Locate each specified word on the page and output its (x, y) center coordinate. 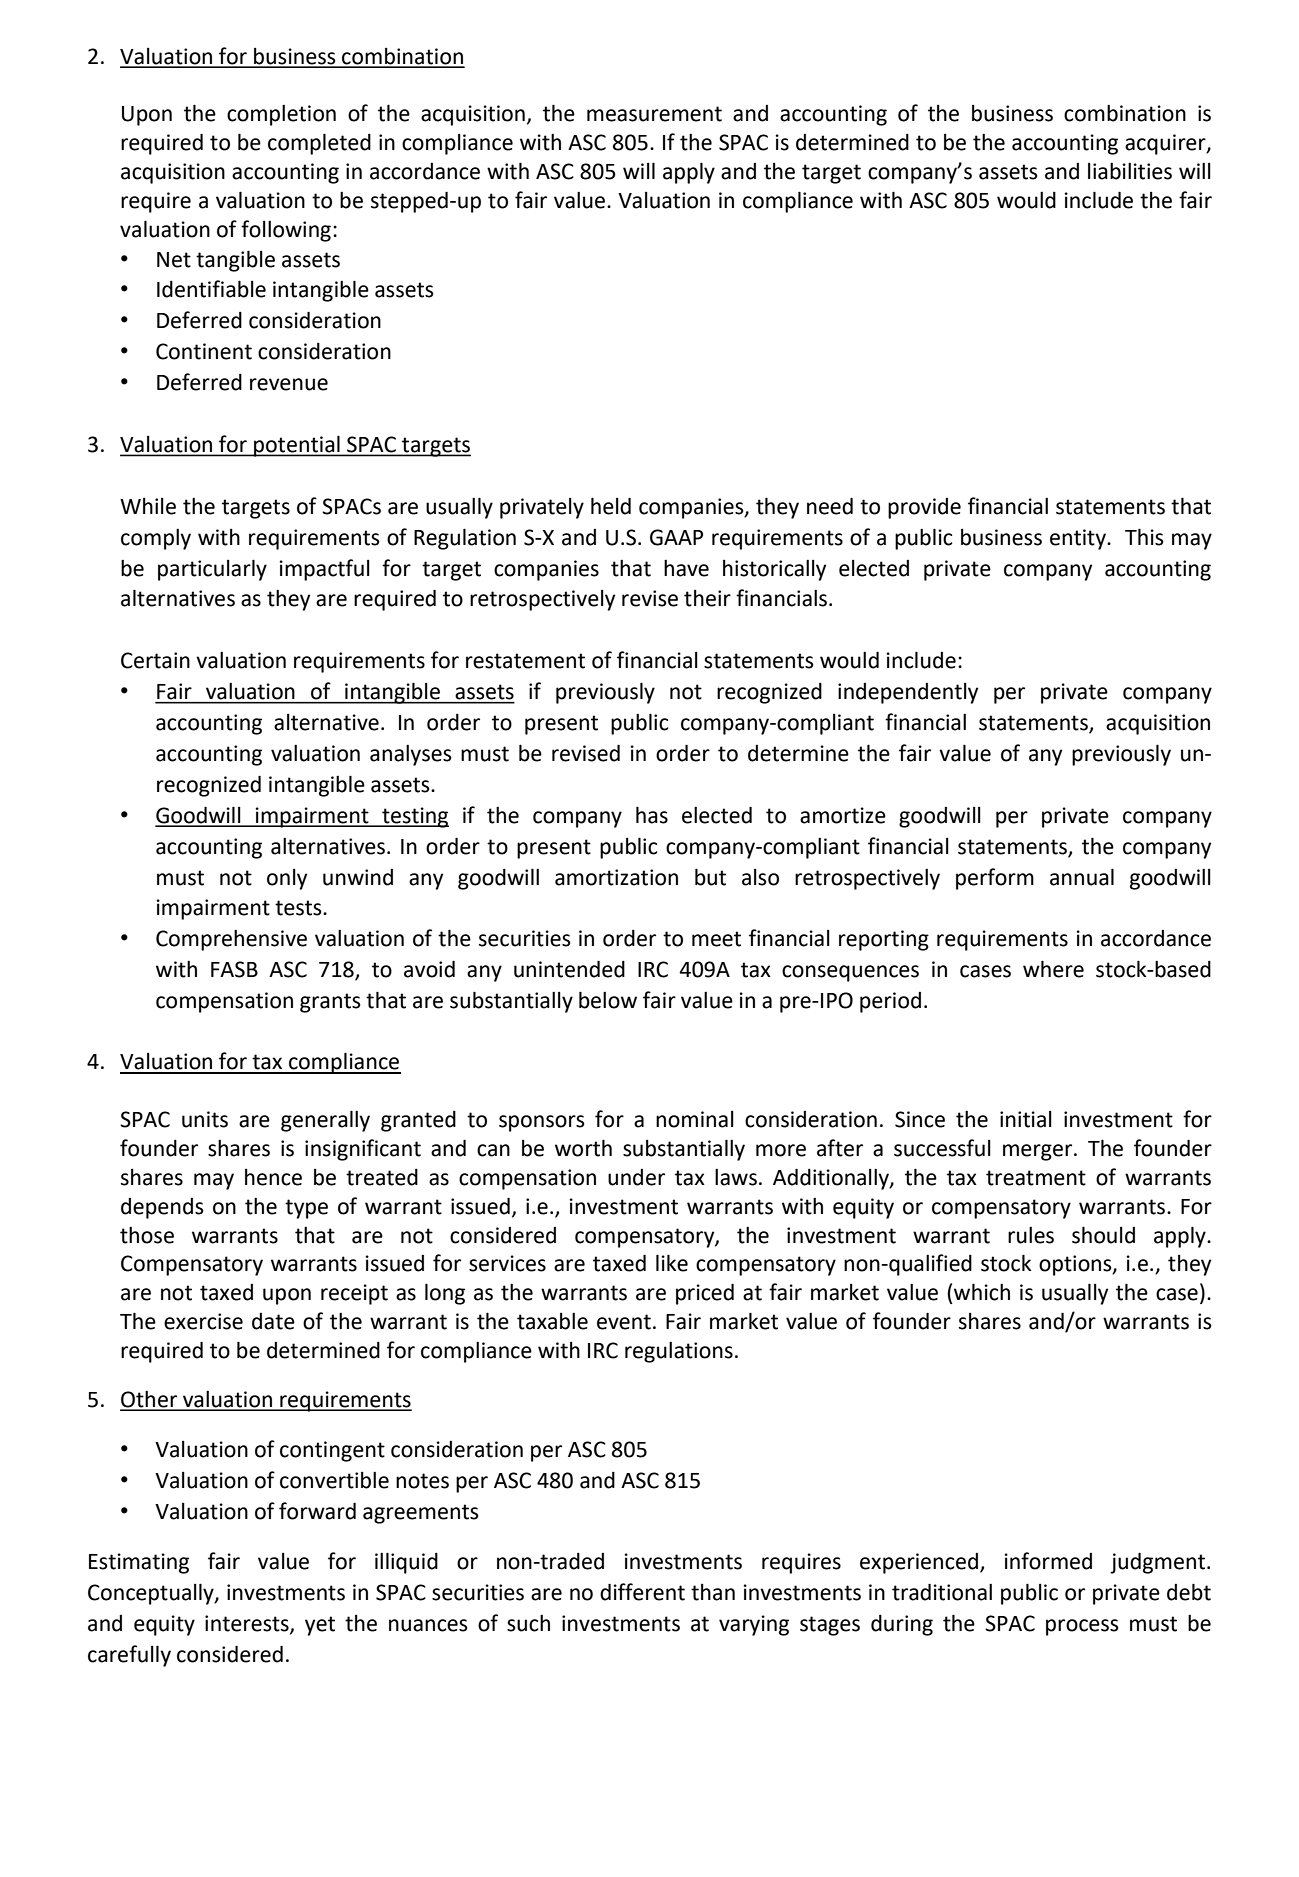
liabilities (1130, 171)
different (642, 1592)
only (287, 879)
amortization (616, 877)
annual (1082, 877)
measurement (654, 114)
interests (248, 1624)
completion (281, 115)
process (1082, 1627)
